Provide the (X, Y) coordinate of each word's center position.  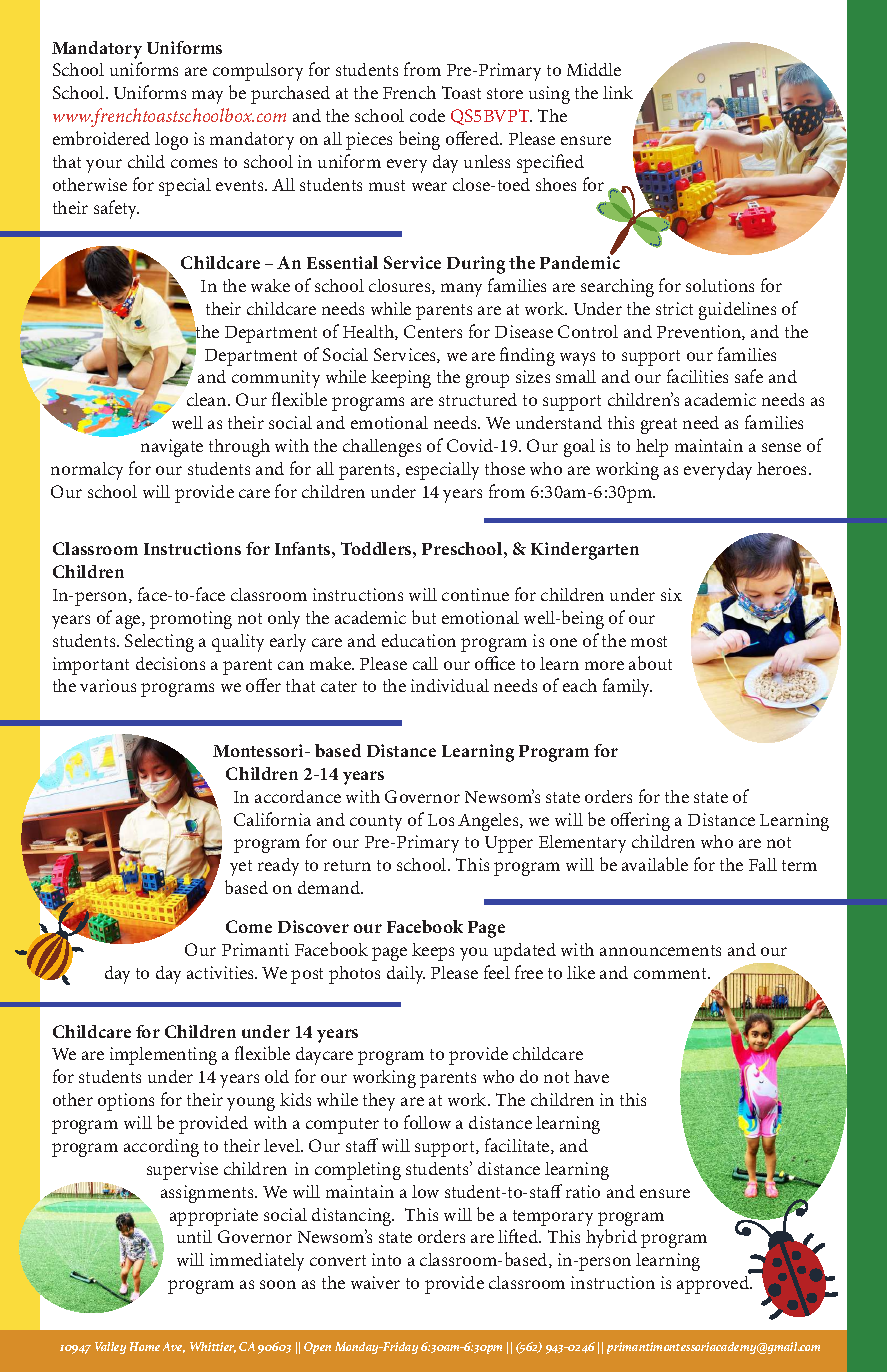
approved (714, 1283)
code (427, 115)
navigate (172, 448)
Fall (763, 864)
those (505, 468)
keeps (433, 952)
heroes (783, 468)
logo (171, 141)
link (618, 92)
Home (145, 1346)
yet (241, 868)
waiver (375, 1282)
